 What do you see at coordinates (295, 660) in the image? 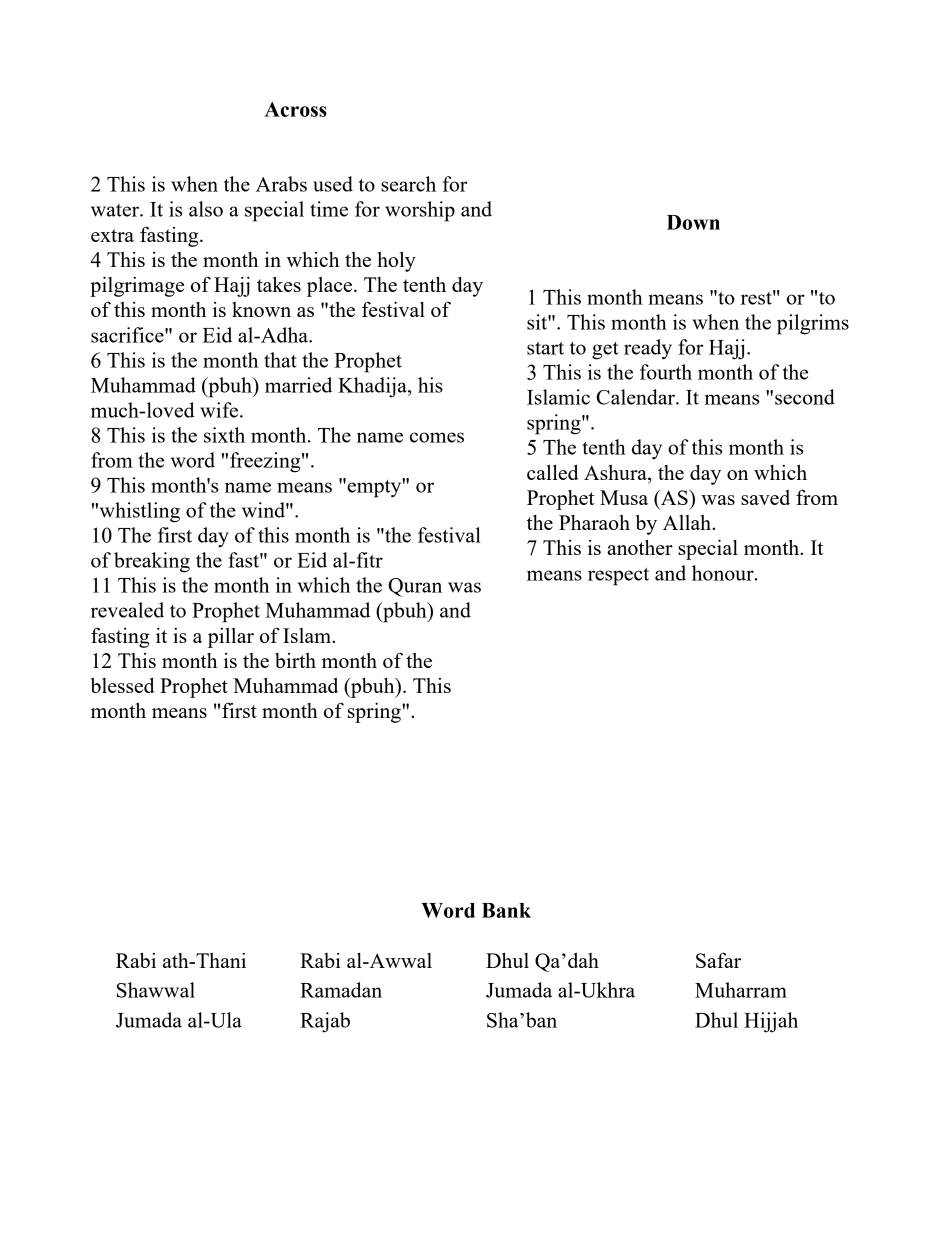
I see `birth` at bounding box center [295, 660].
